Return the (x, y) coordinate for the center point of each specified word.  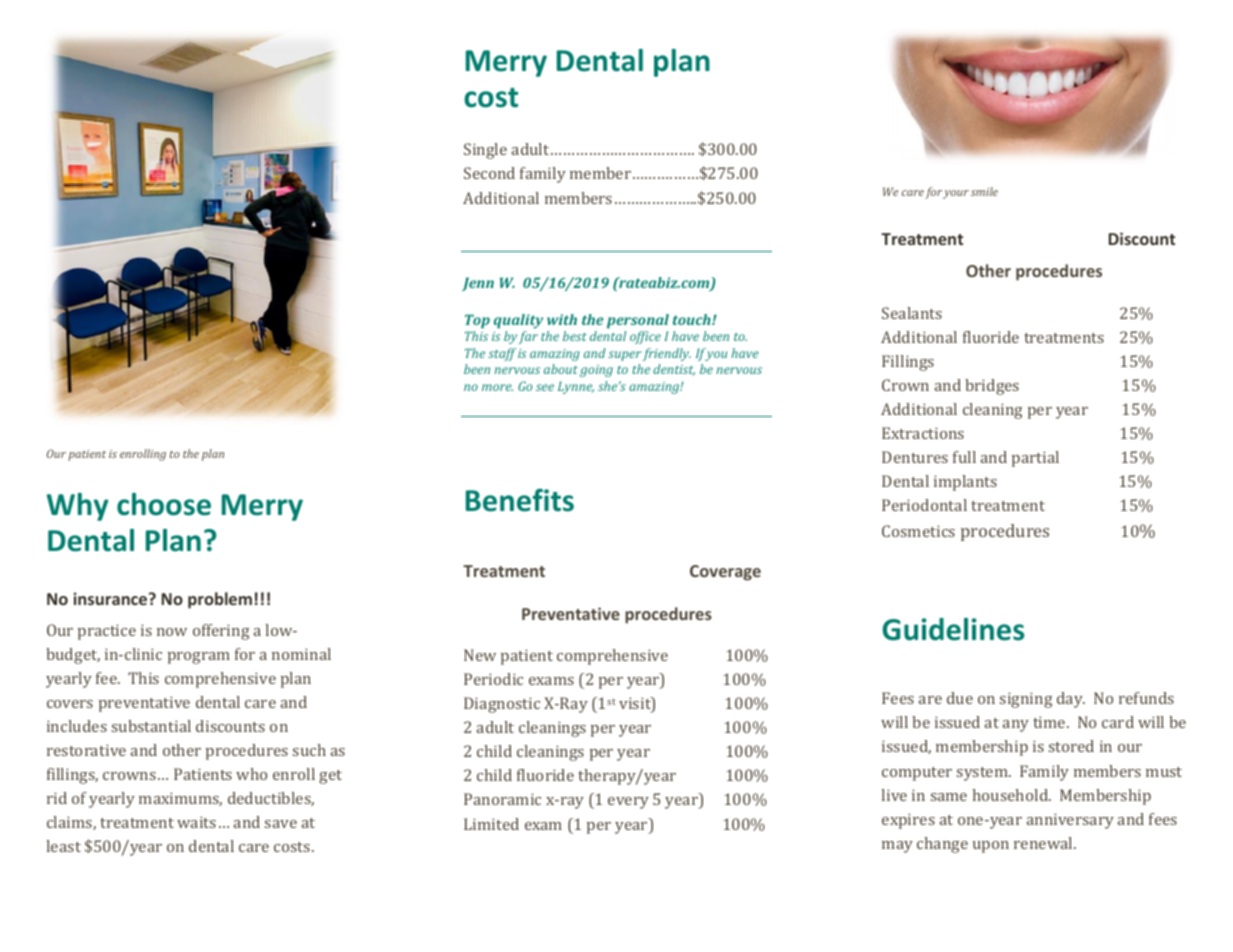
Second (489, 173)
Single (485, 151)
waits (196, 822)
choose (164, 504)
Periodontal (924, 505)
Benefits (520, 500)
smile (984, 191)
